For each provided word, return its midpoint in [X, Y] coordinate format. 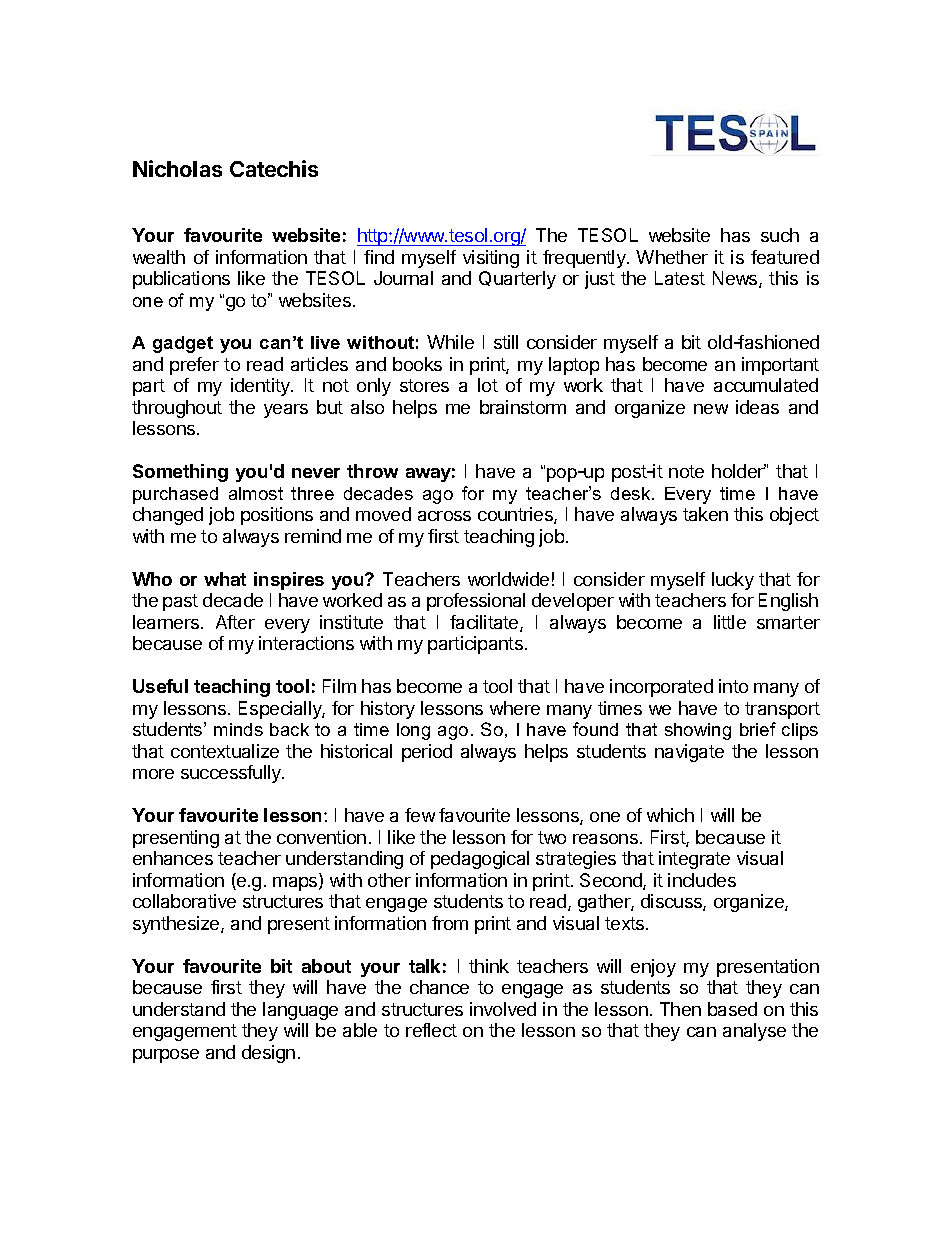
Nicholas [177, 168]
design [268, 1054]
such [780, 235]
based [732, 1009]
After [235, 622]
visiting [491, 259]
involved [503, 1009]
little [730, 622]
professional [476, 602]
